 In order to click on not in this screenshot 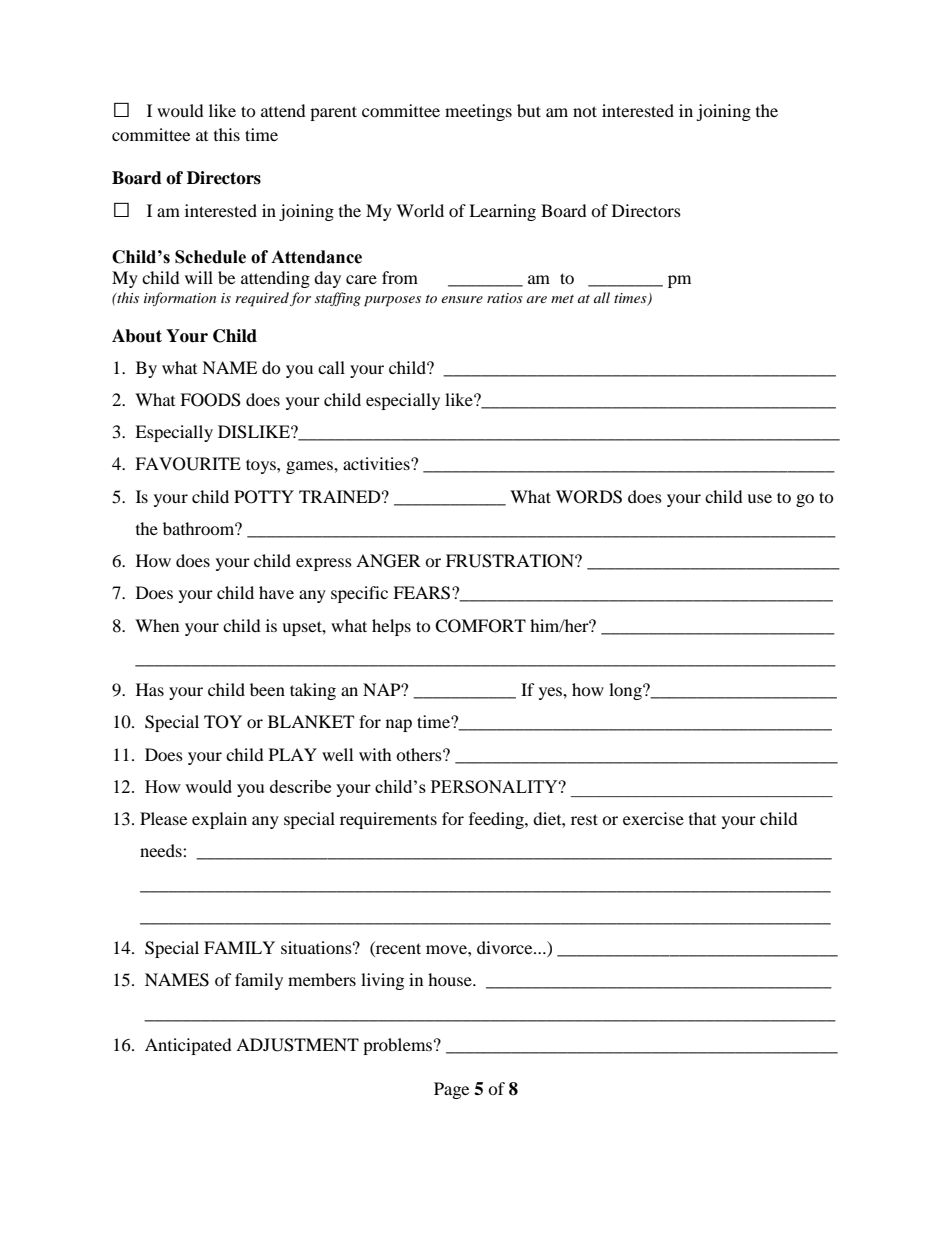, I will do `click(585, 111)`.
